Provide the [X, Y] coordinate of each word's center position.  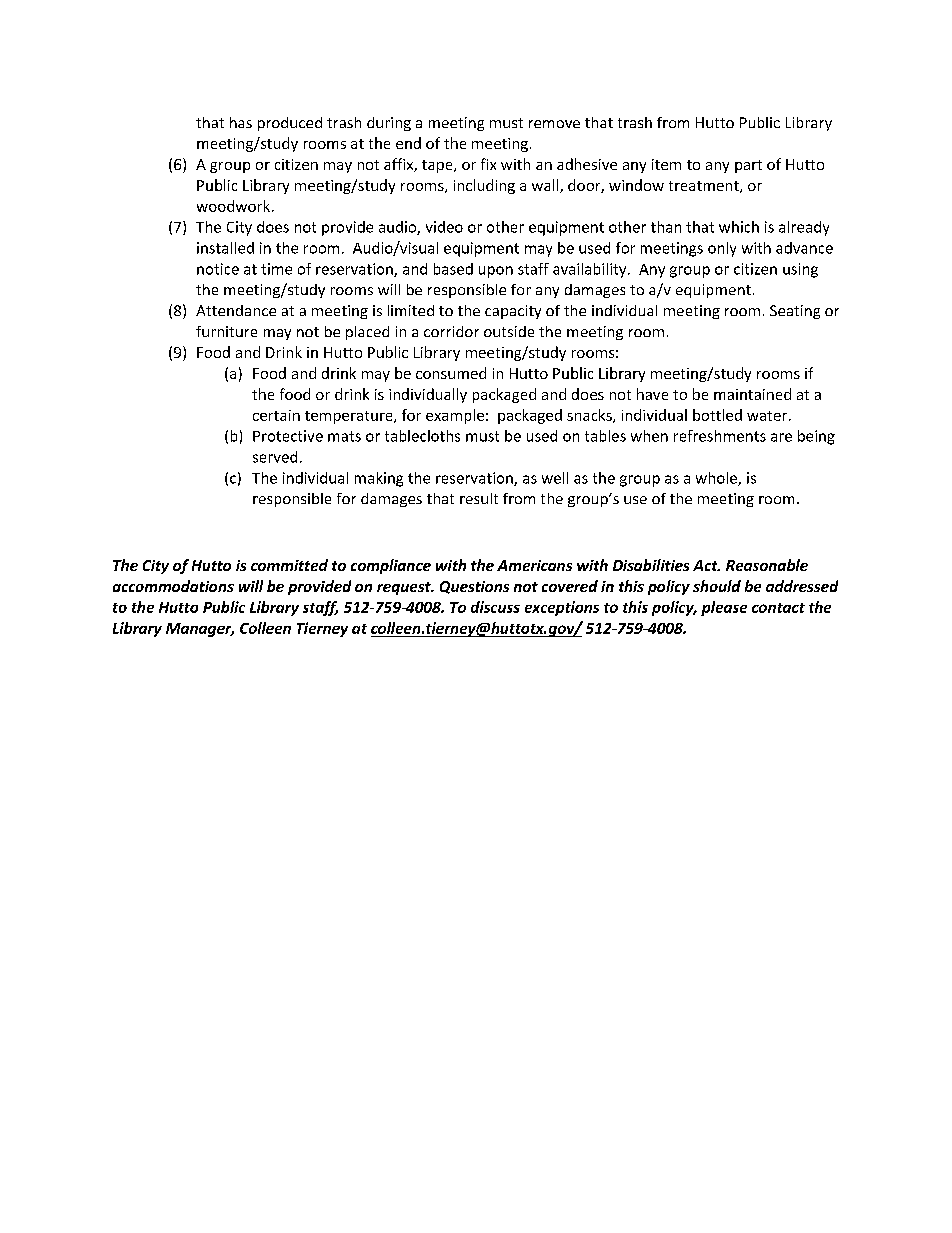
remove [554, 124]
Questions [474, 587]
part [748, 166]
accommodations [173, 586]
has [241, 122]
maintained [752, 394]
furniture [226, 331]
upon [496, 272]
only [722, 249]
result [479, 498]
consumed [451, 373]
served [275, 457]
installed [225, 248]
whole [717, 479]
